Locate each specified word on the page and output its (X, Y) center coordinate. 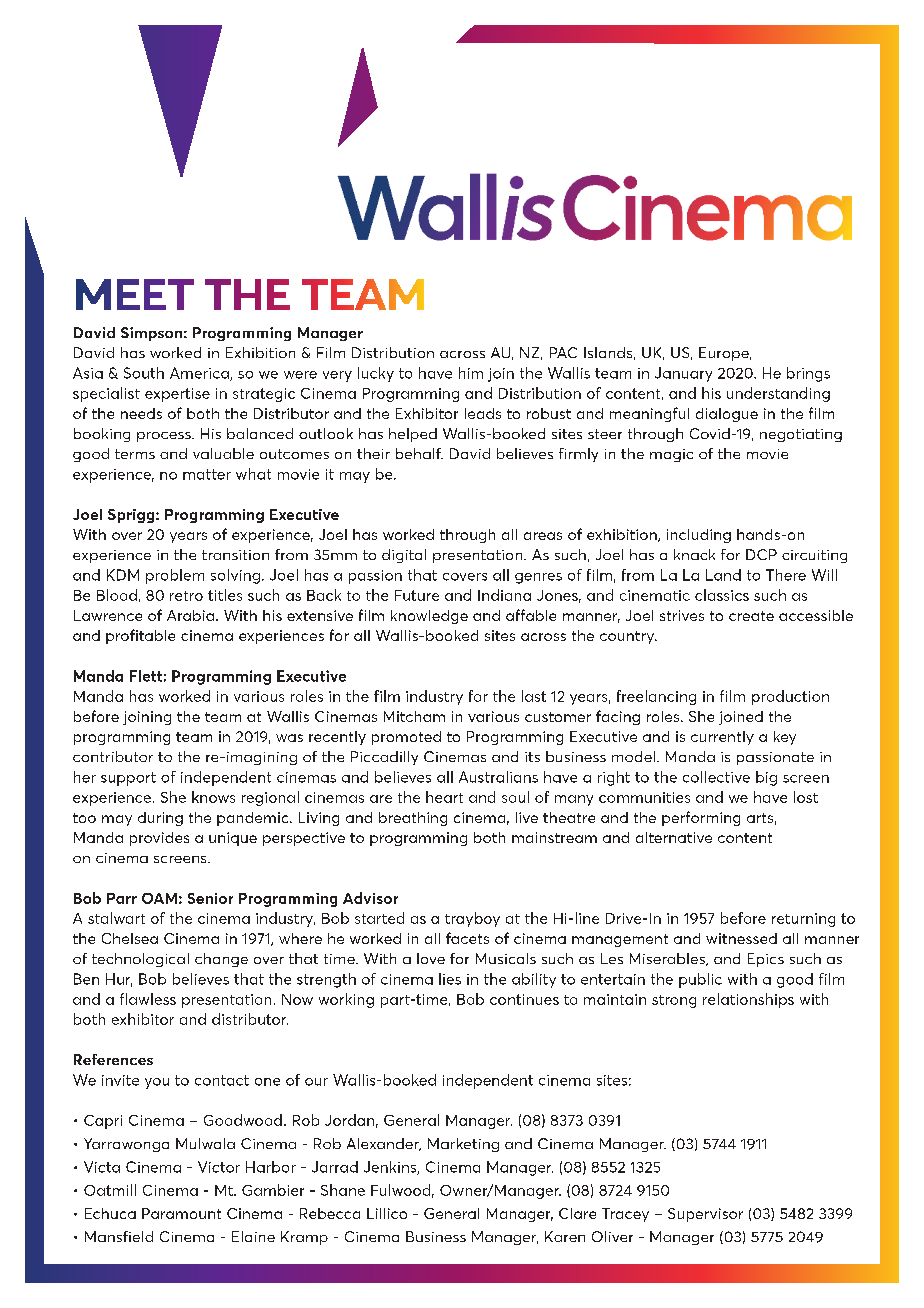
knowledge (429, 617)
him (471, 373)
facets (467, 938)
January (683, 374)
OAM (159, 898)
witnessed (741, 938)
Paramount (181, 1213)
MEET (135, 294)
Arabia (190, 615)
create (751, 616)
